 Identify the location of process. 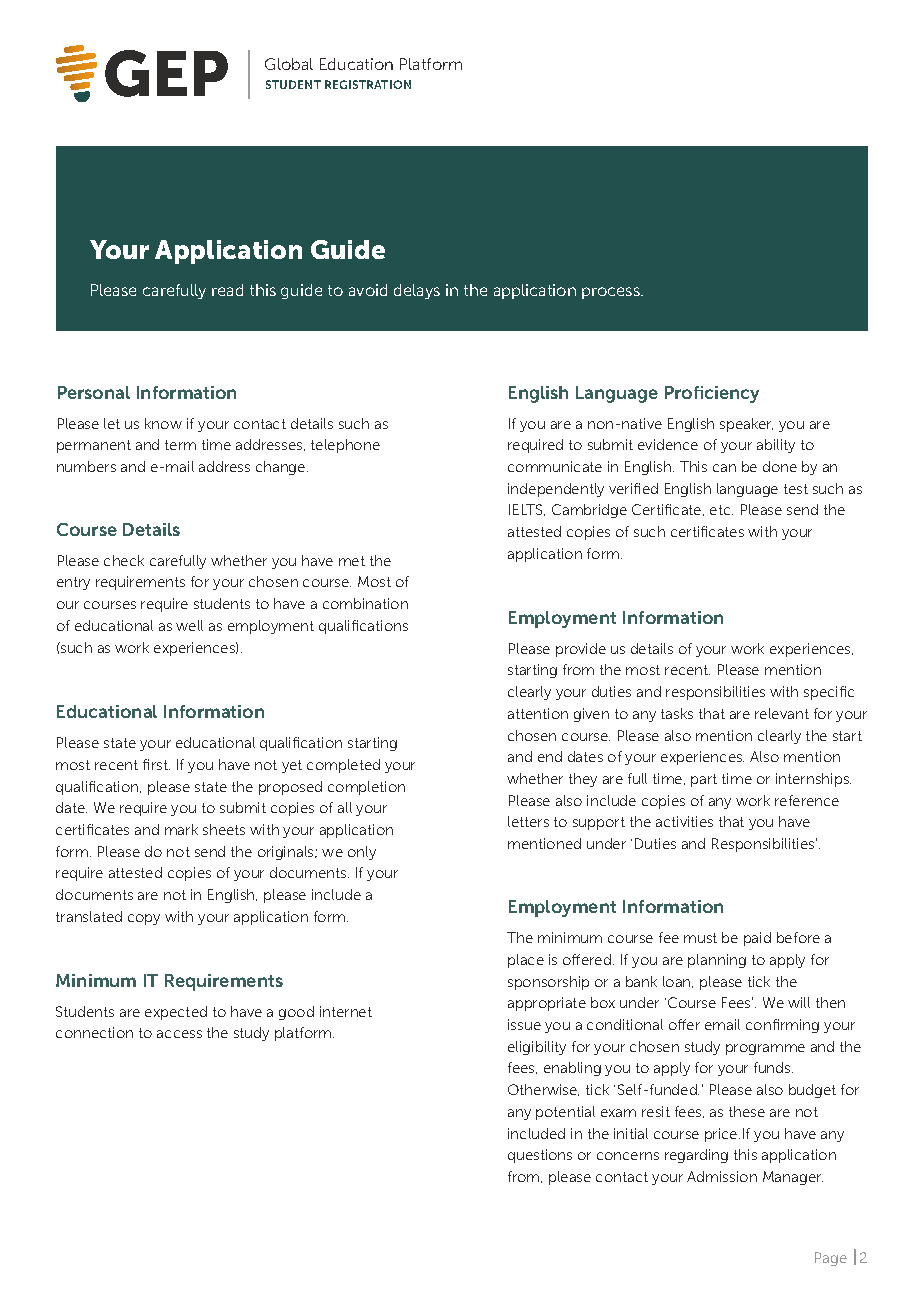
(612, 293).
